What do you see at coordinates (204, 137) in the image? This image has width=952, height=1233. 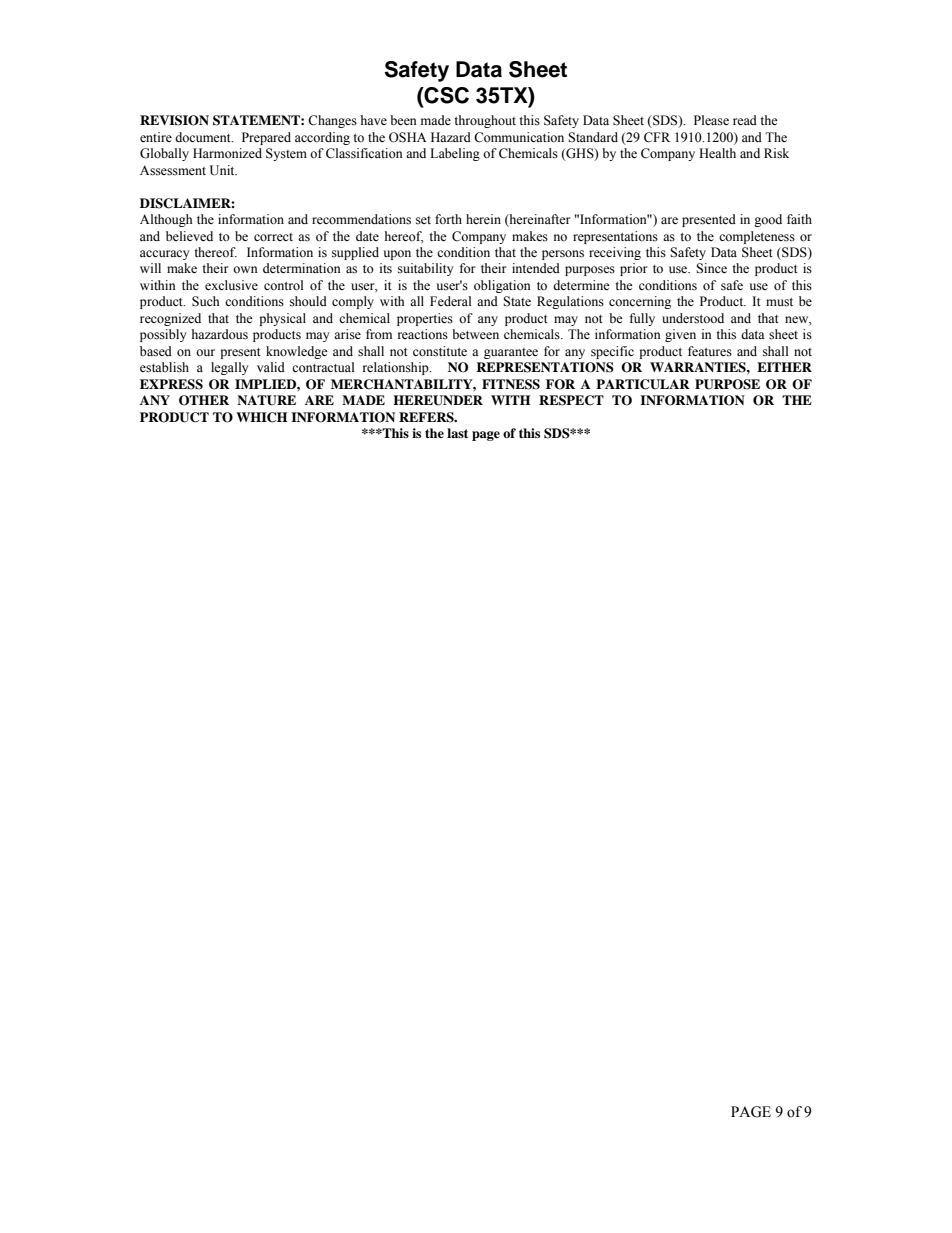 I see `document` at bounding box center [204, 137].
